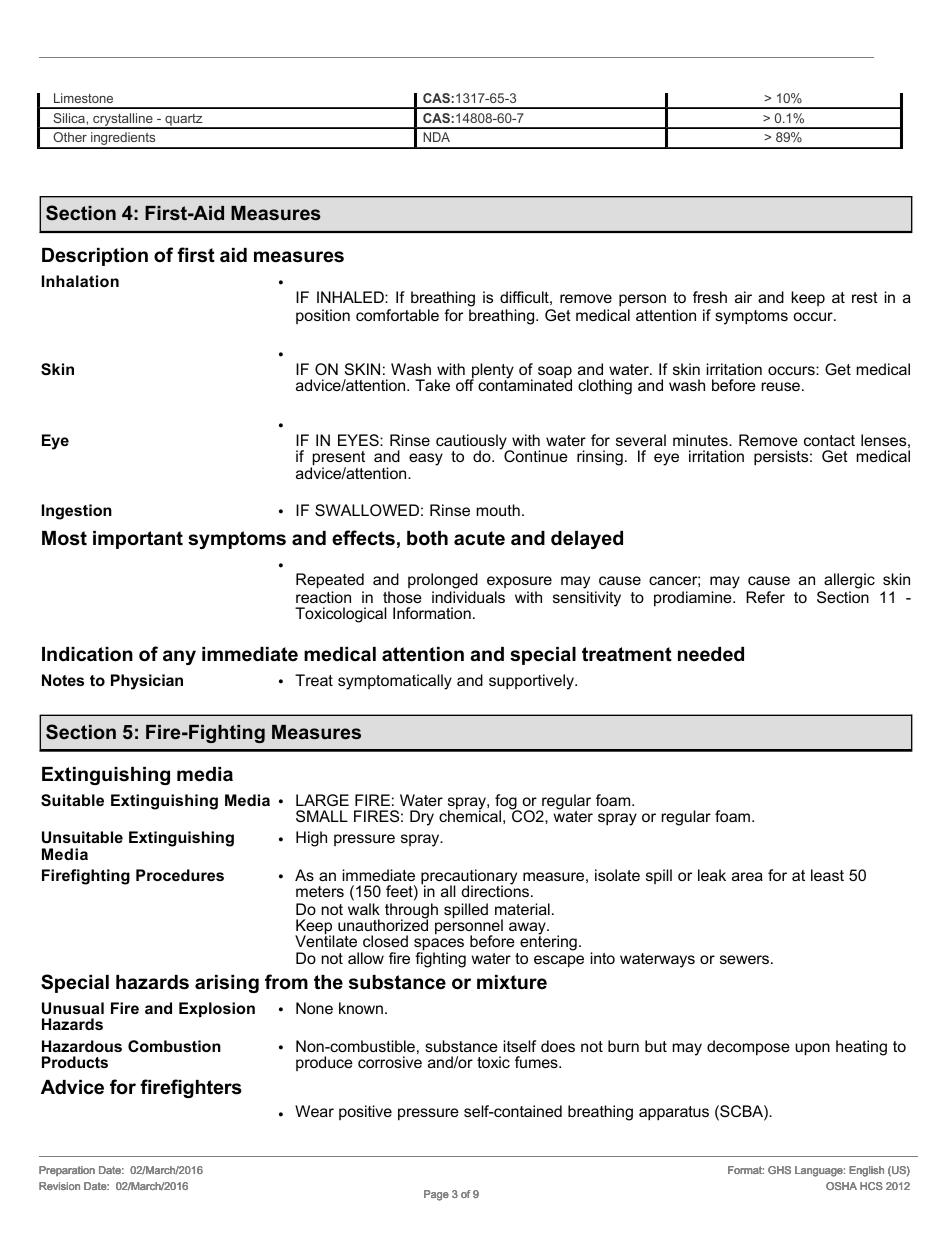 The image size is (952, 1233). I want to click on NDA, so click(436, 137).
